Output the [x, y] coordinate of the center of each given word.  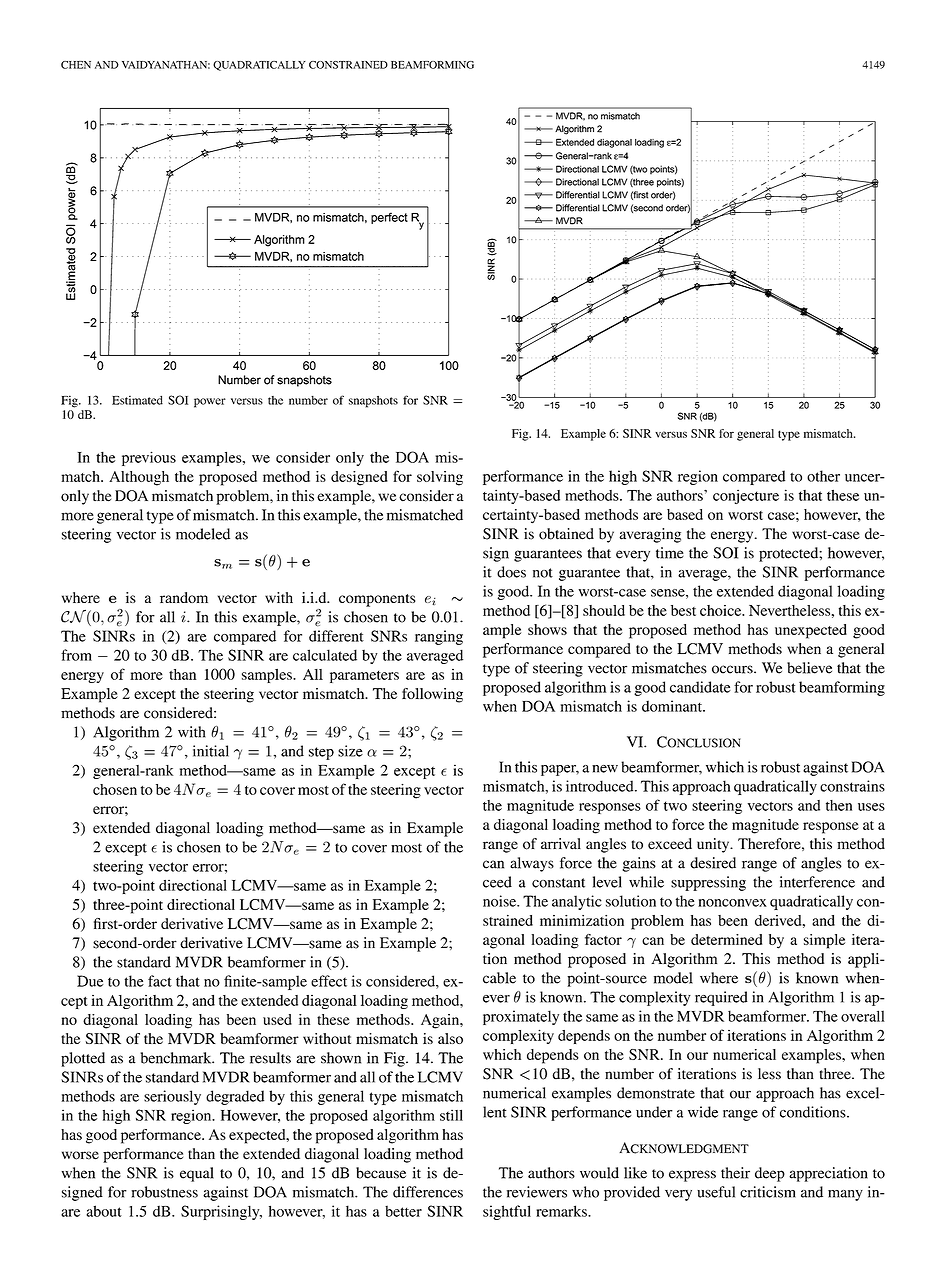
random [184, 597]
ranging [439, 637]
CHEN [76, 65]
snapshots [373, 402]
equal [197, 1174]
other [823, 476]
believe [809, 668]
